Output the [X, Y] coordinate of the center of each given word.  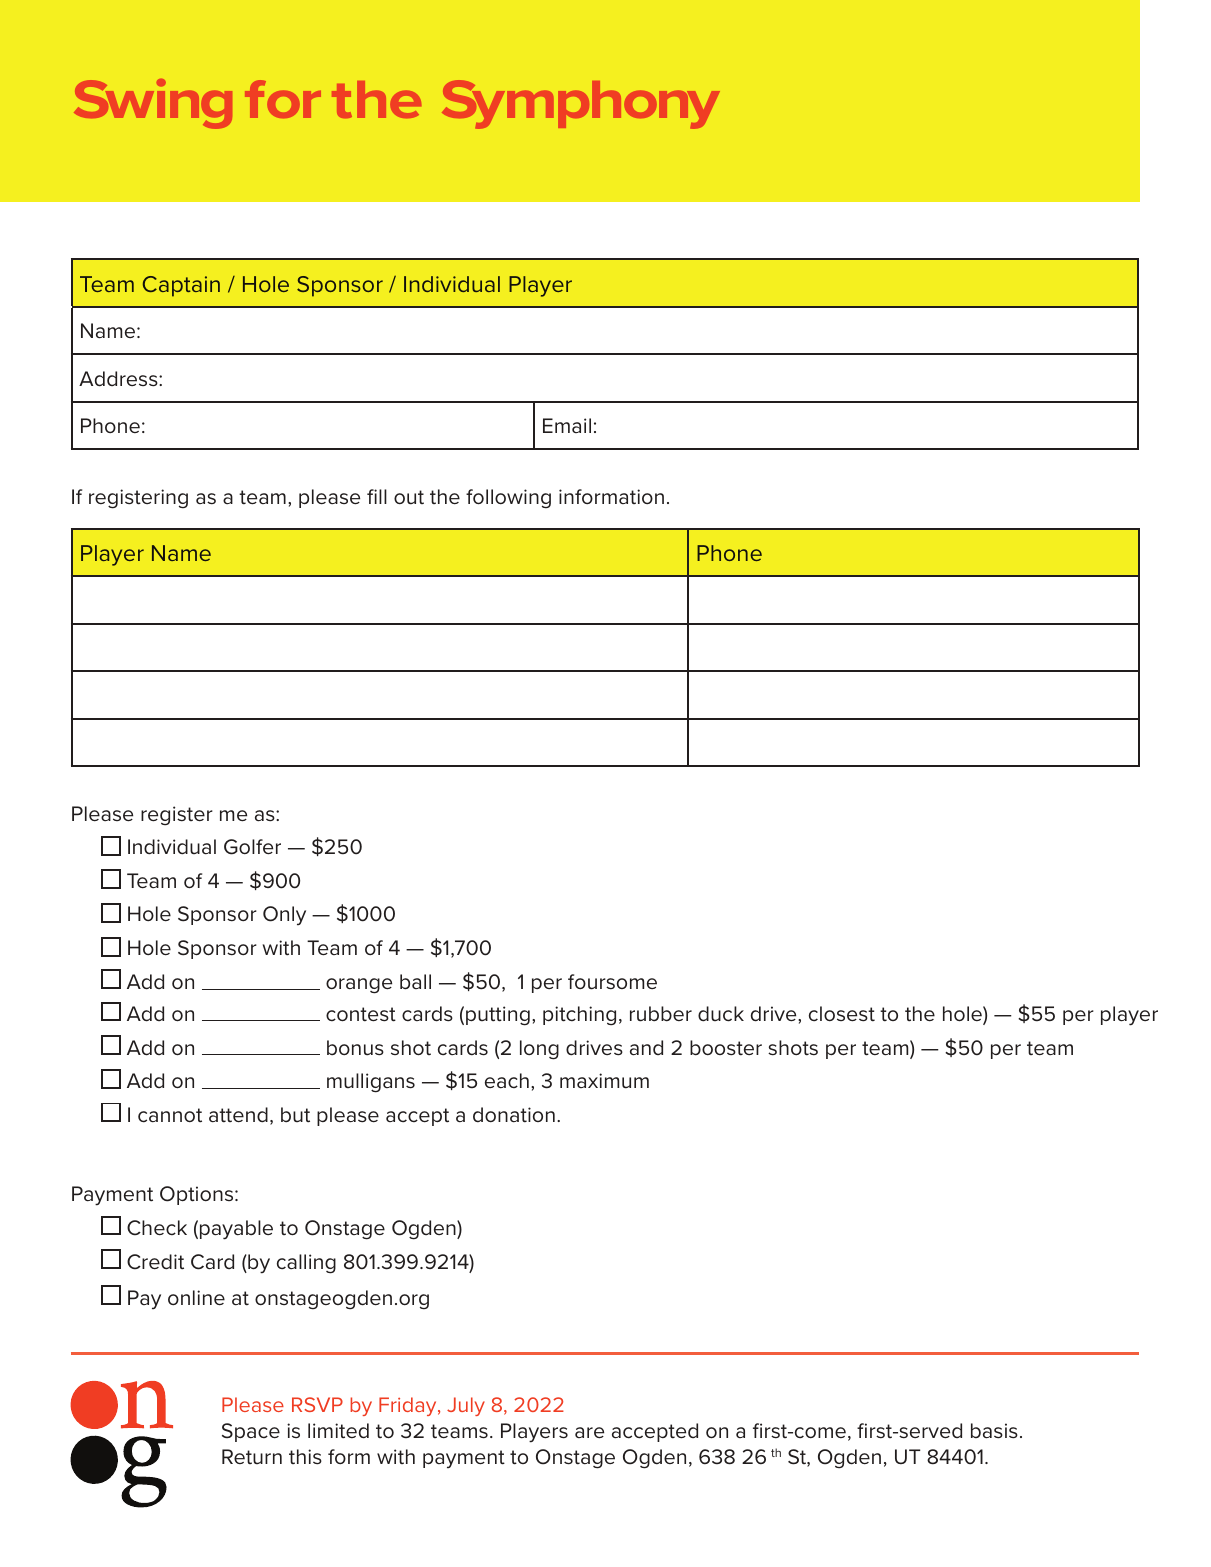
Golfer [252, 847]
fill [377, 496]
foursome [612, 982]
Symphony [581, 104]
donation [514, 1115]
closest [842, 1014]
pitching [579, 1016]
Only [284, 915]
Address [119, 379]
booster [726, 1048]
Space [251, 1432]
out [409, 497]
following [508, 498]
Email [567, 425]
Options [198, 1195]
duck [721, 1014]
